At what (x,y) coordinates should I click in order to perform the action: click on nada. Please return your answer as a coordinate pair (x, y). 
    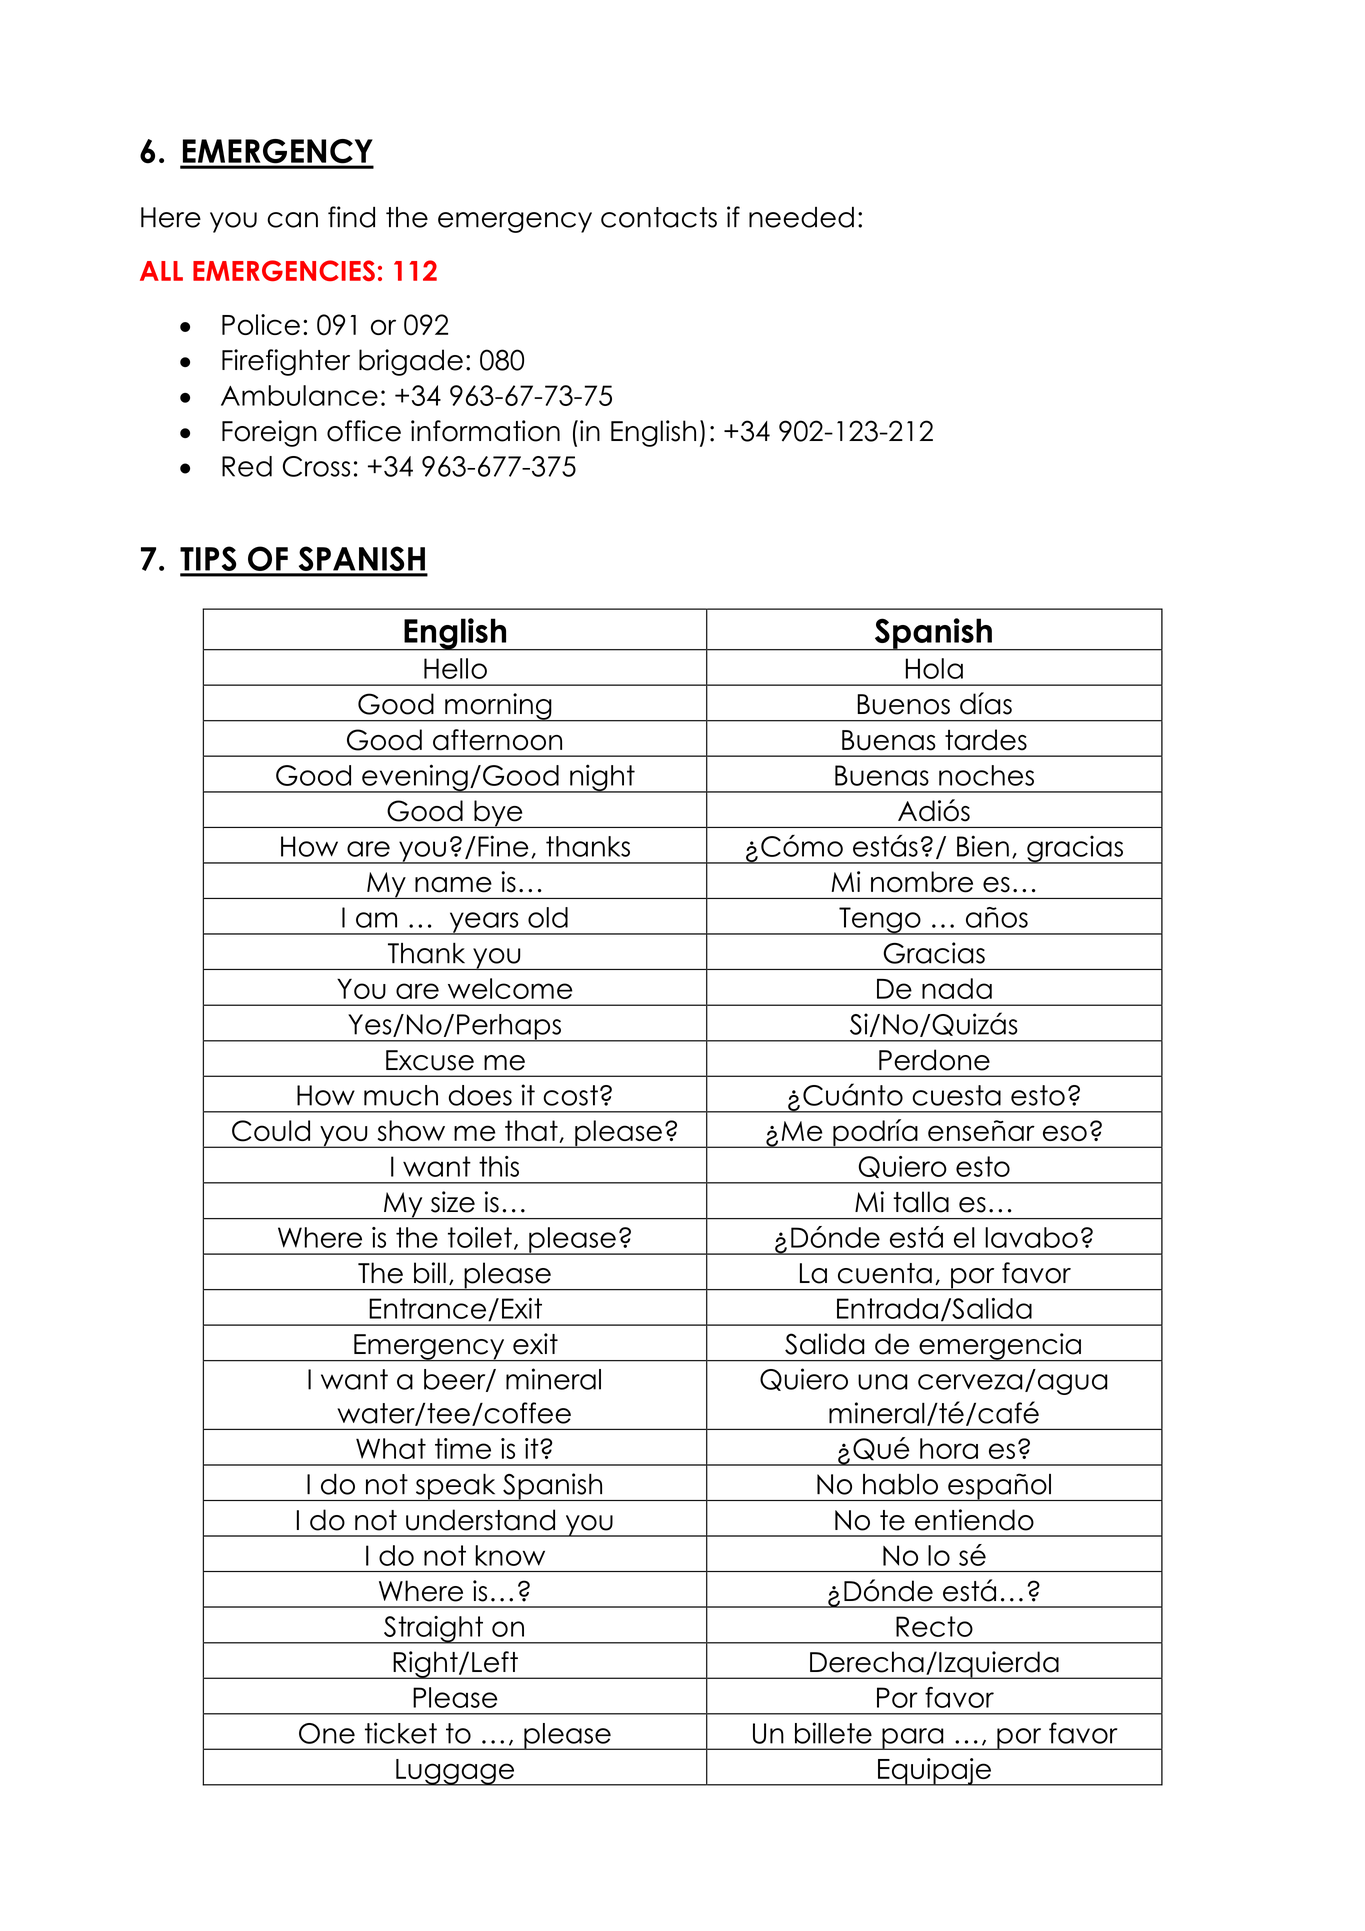
    Looking at the image, I should click on (957, 988).
